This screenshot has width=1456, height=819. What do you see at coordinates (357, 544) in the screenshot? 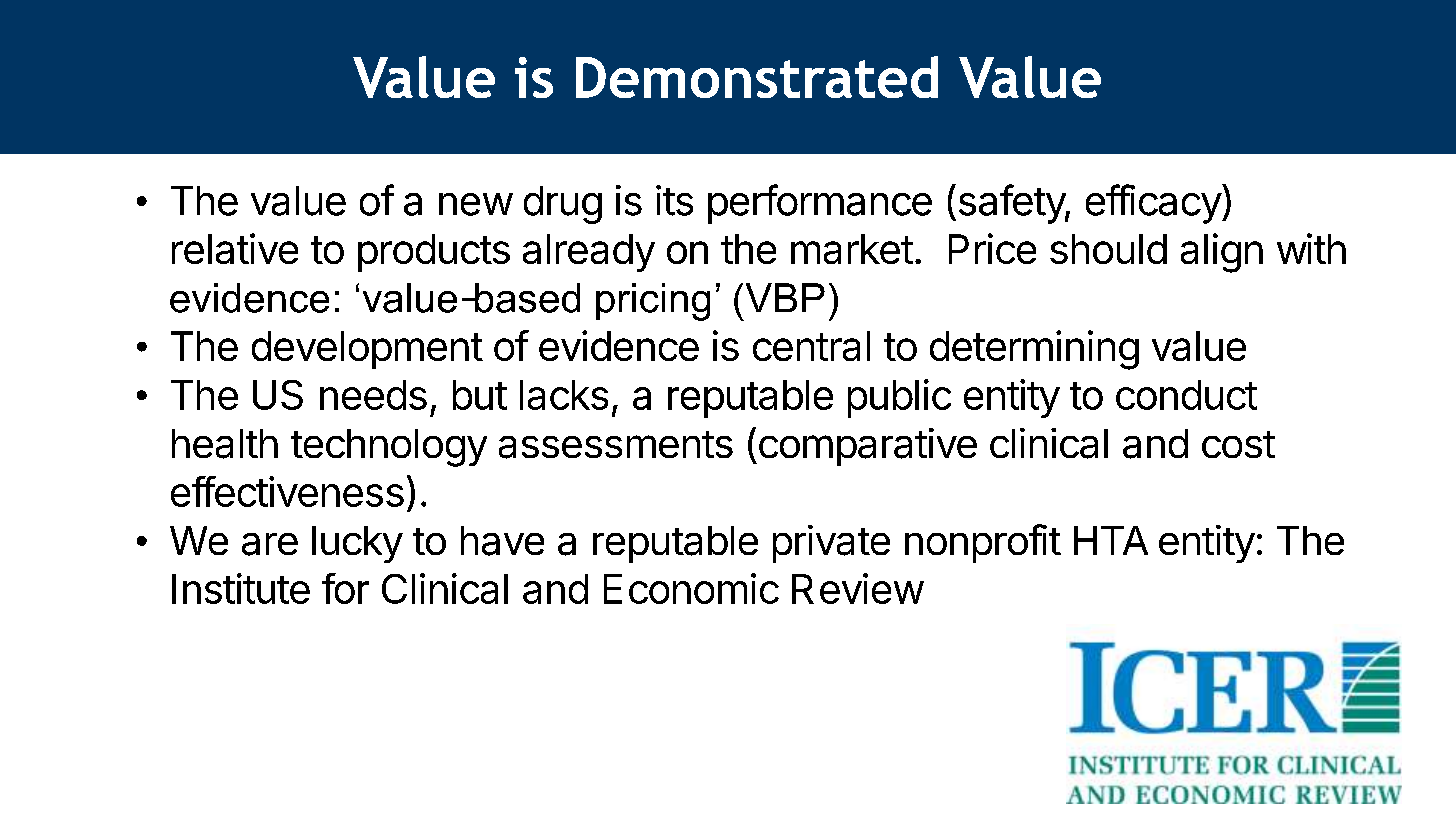
I see `lucky` at bounding box center [357, 544].
